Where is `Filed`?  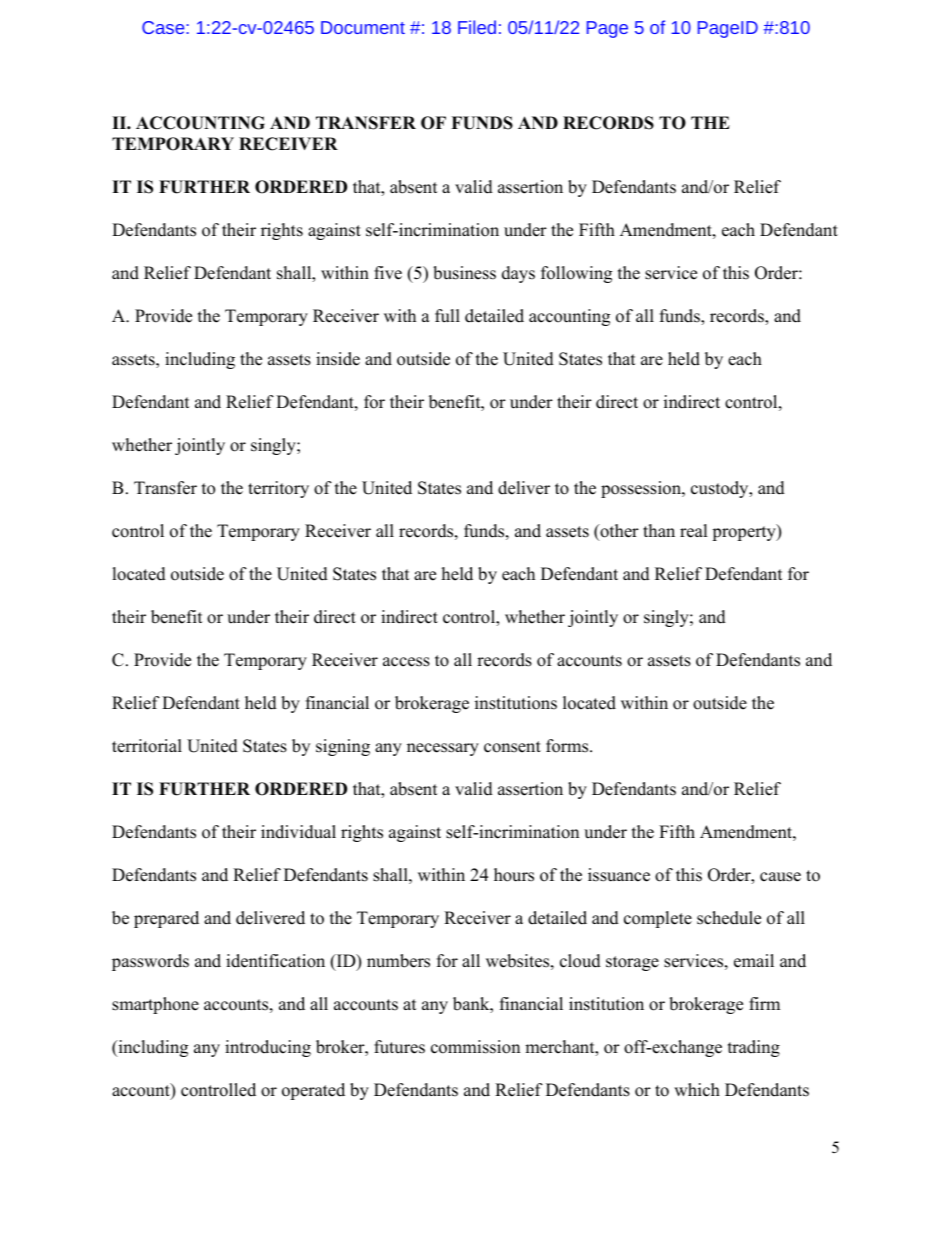 Filed is located at coordinates (477, 27).
